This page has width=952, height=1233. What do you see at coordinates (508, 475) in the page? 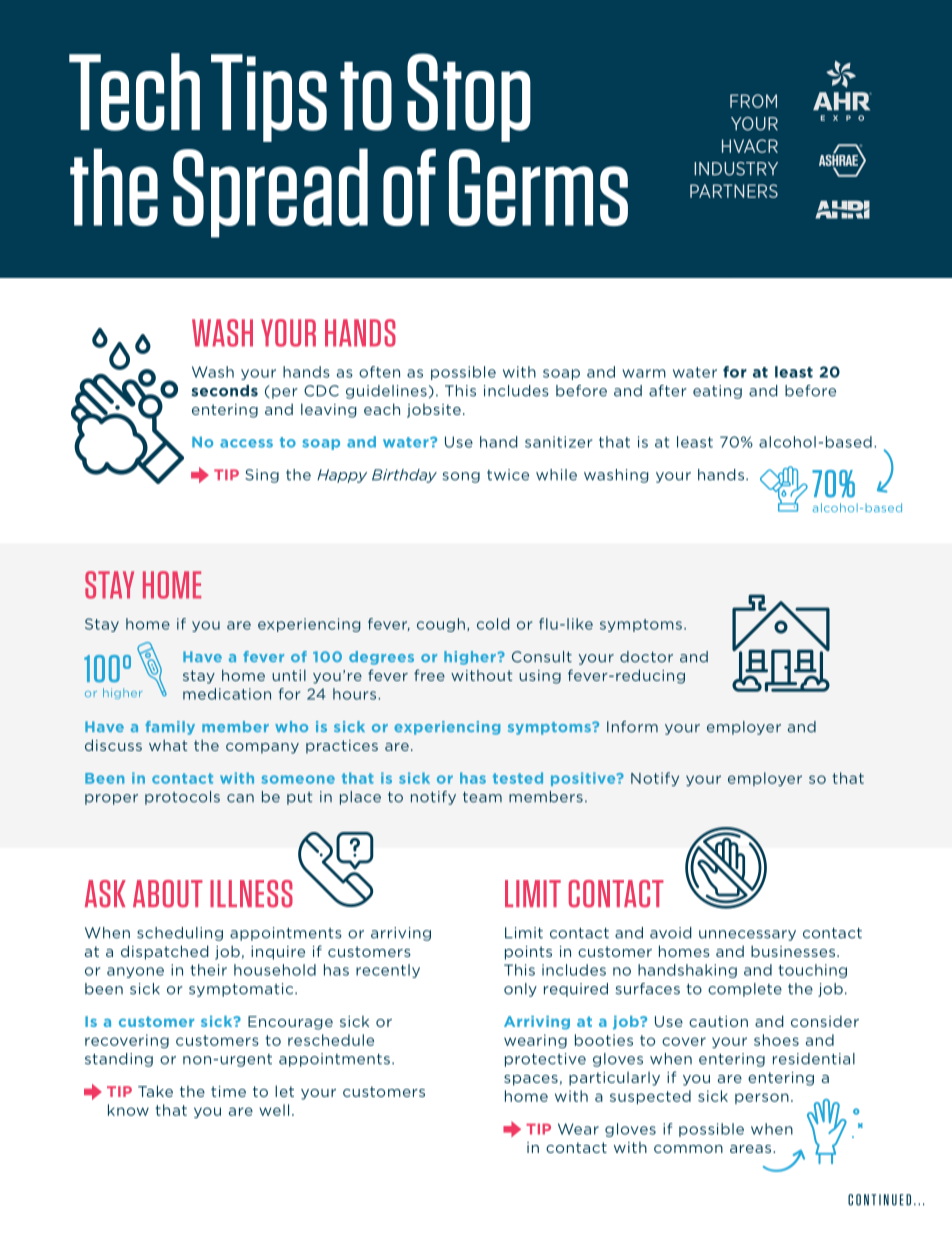
I see `twice` at bounding box center [508, 475].
